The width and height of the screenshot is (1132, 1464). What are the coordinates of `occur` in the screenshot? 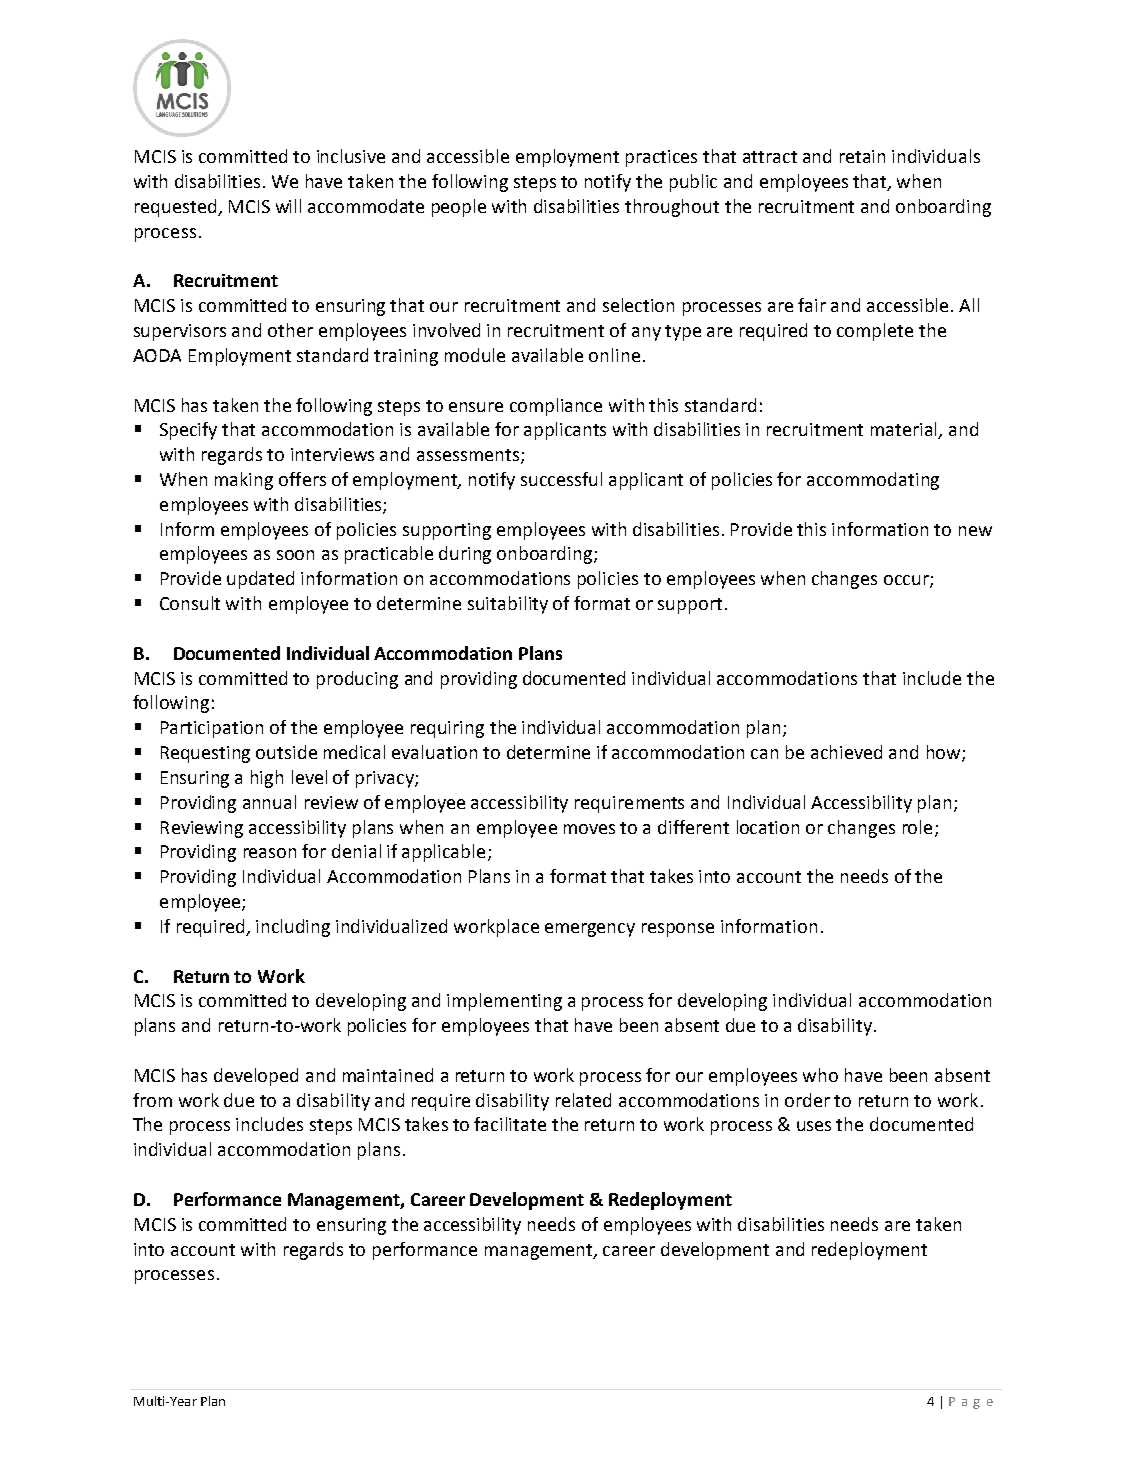 It's located at (907, 581).
